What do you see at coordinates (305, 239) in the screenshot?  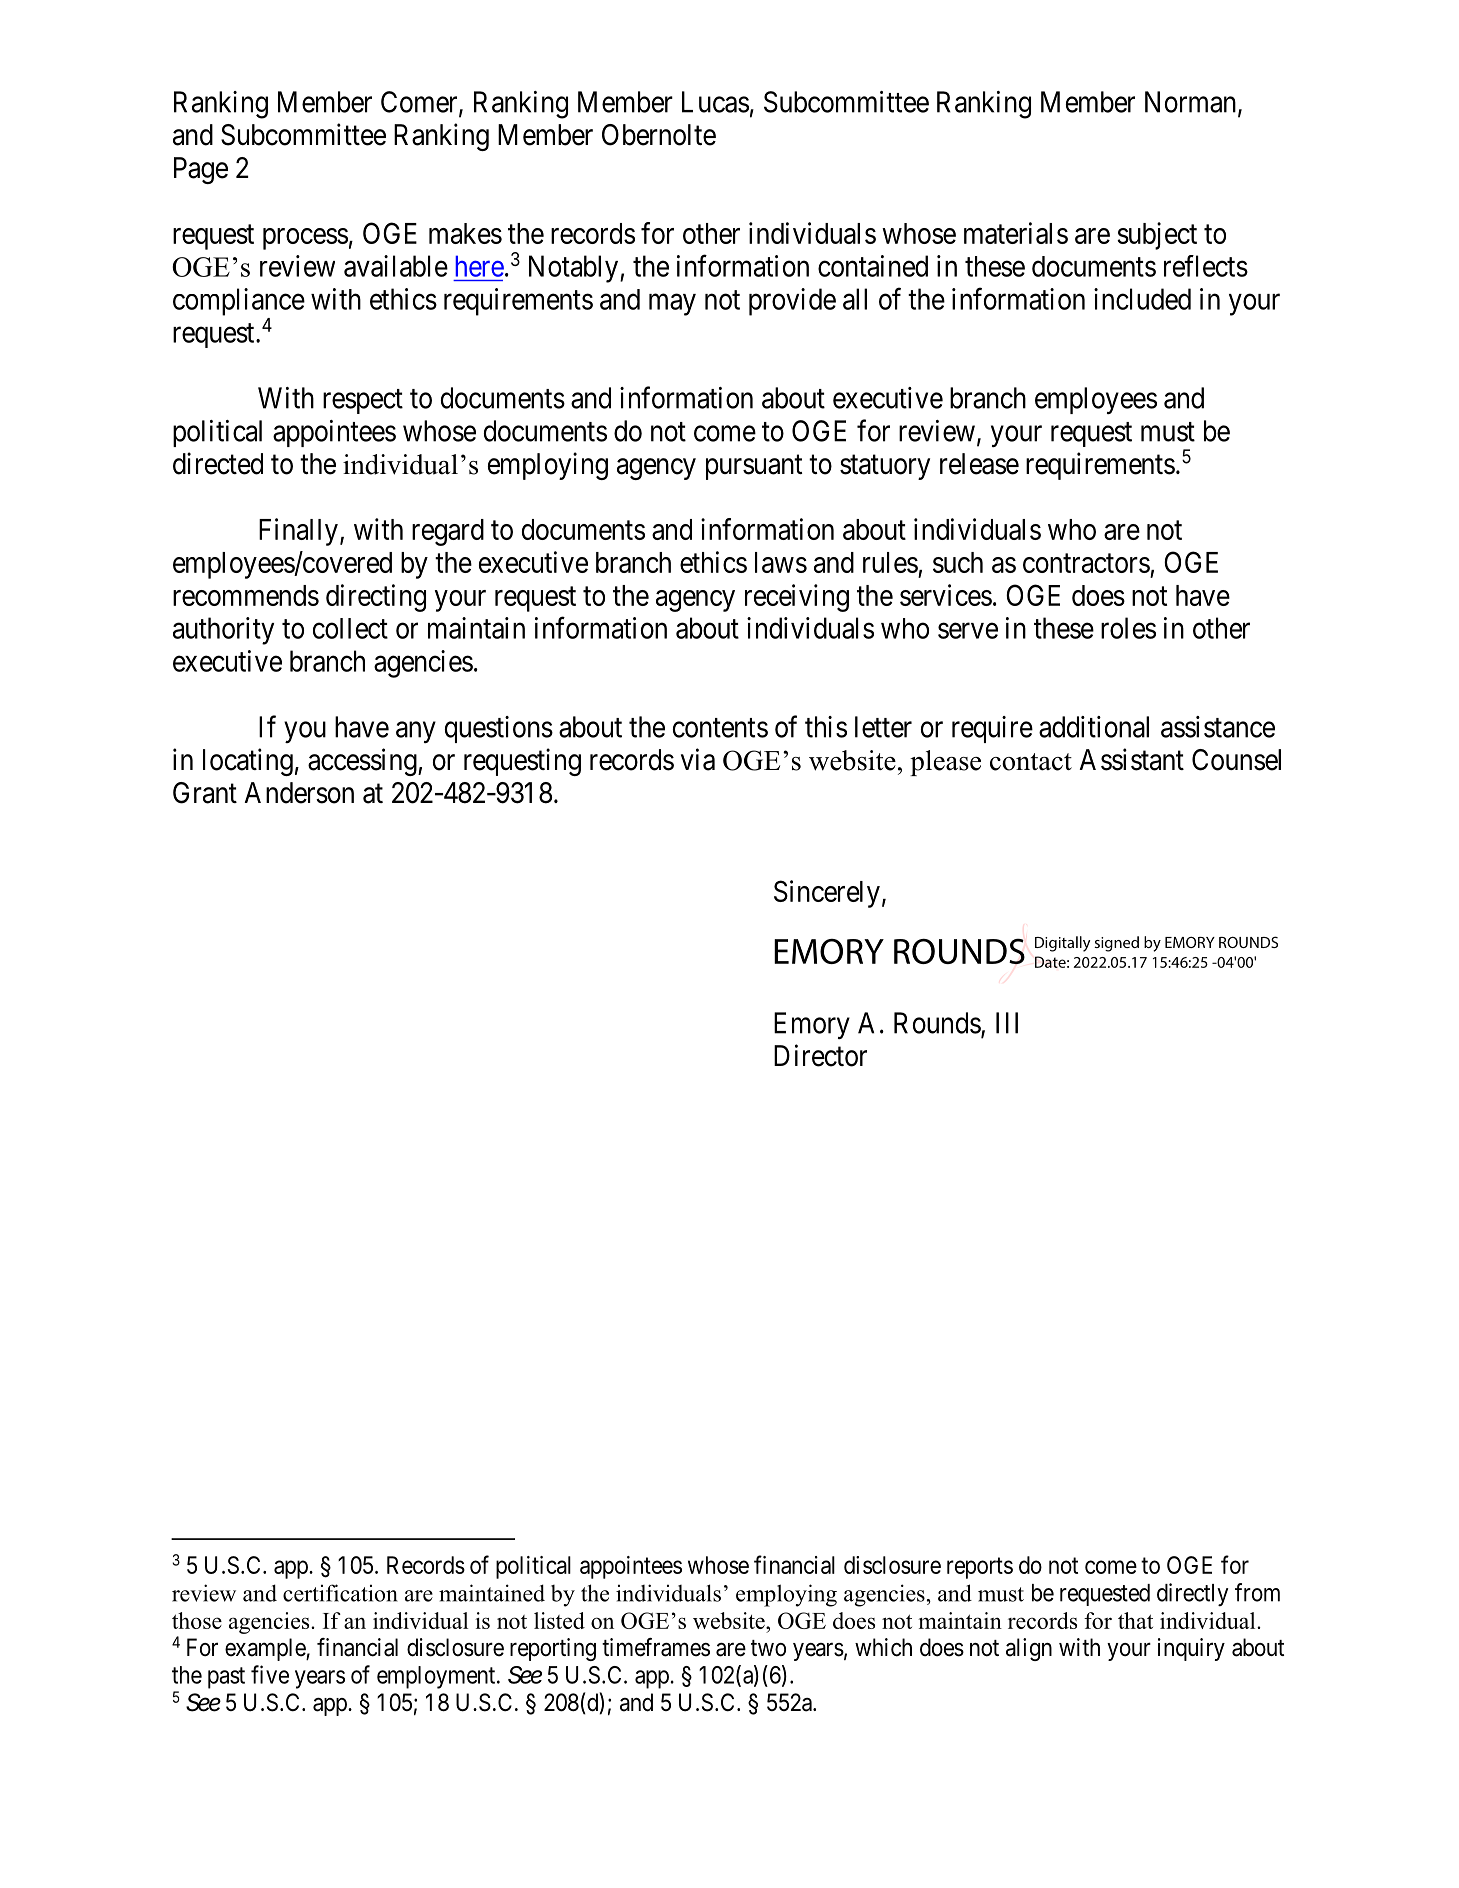 I see `process` at bounding box center [305, 239].
